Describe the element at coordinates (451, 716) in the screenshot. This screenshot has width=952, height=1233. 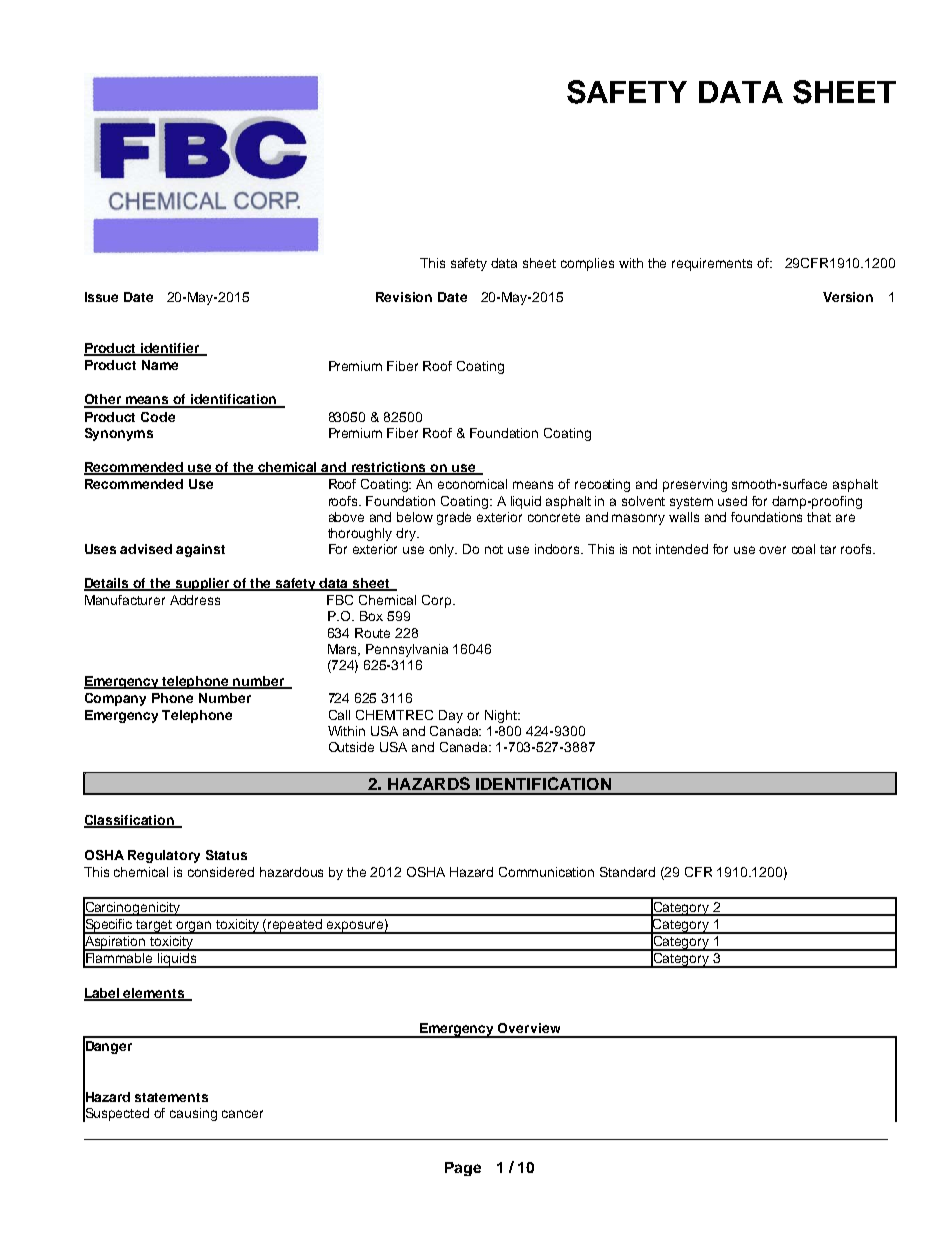
I see `Day` at that location.
